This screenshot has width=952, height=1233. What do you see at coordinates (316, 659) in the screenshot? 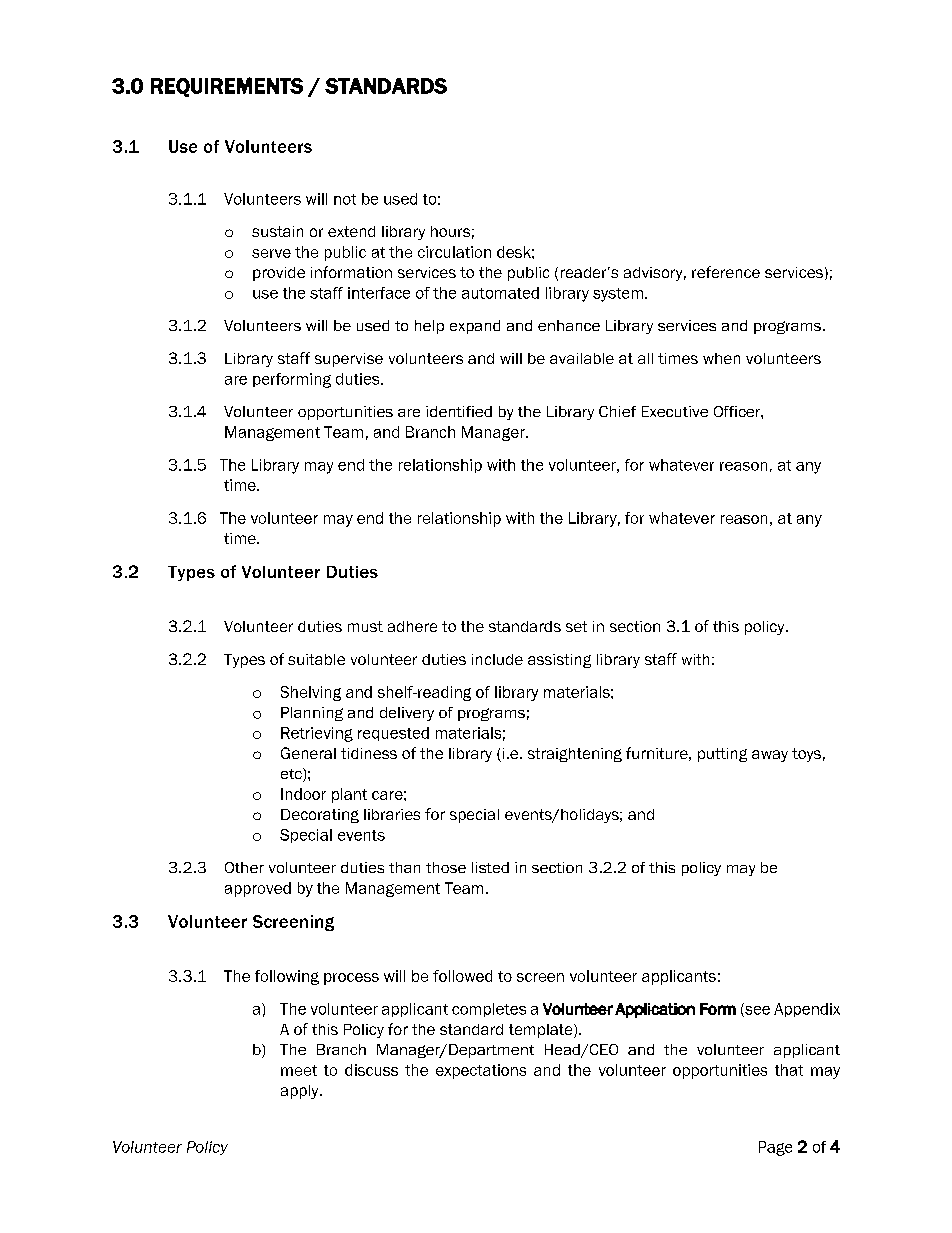
I see `suitable` at bounding box center [316, 659].
